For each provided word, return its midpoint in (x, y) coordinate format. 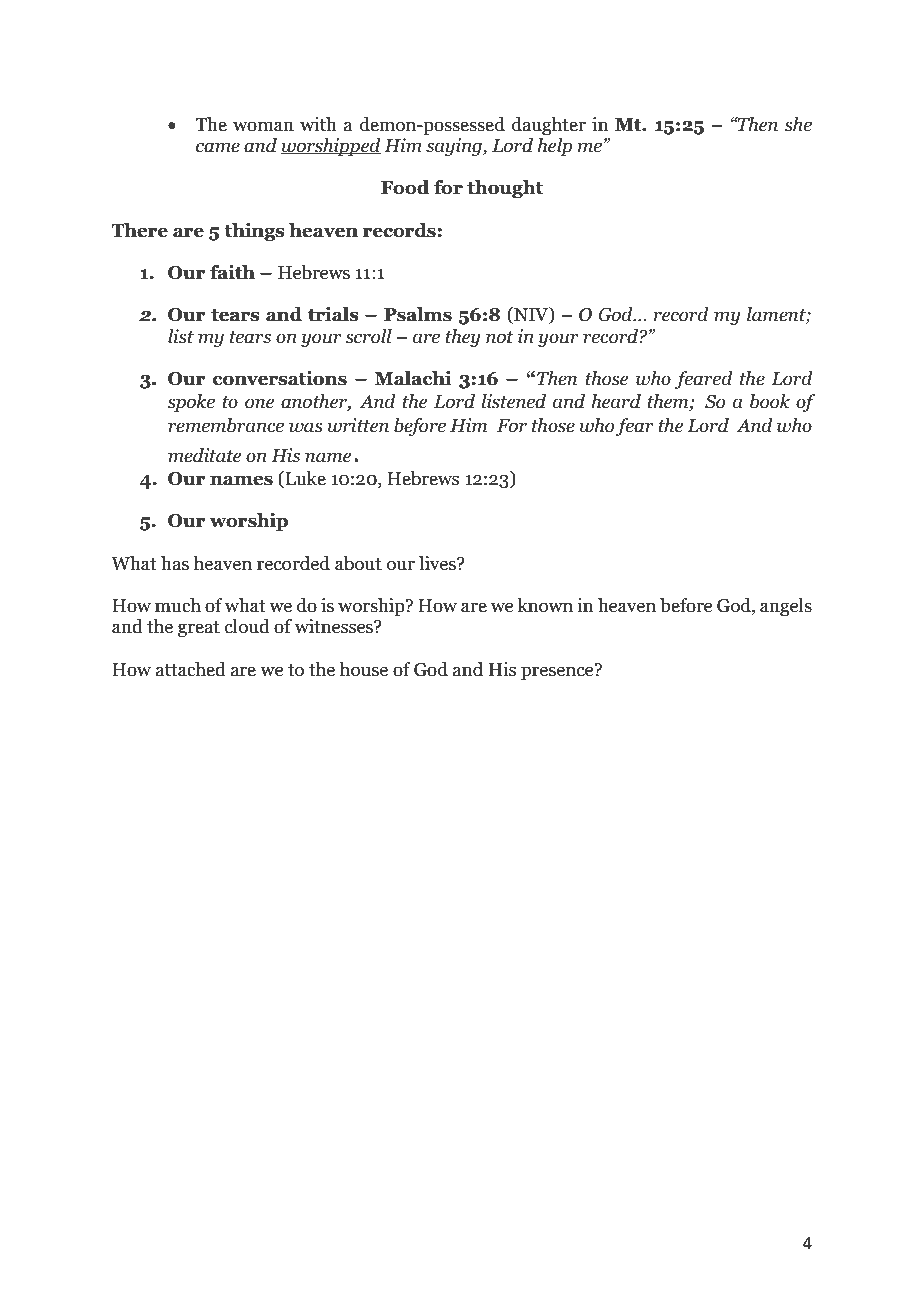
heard (616, 401)
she (798, 124)
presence (558, 672)
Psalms (418, 314)
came (218, 147)
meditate (204, 455)
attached (191, 669)
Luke (304, 479)
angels (786, 607)
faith (232, 272)
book (770, 401)
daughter (549, 126)
